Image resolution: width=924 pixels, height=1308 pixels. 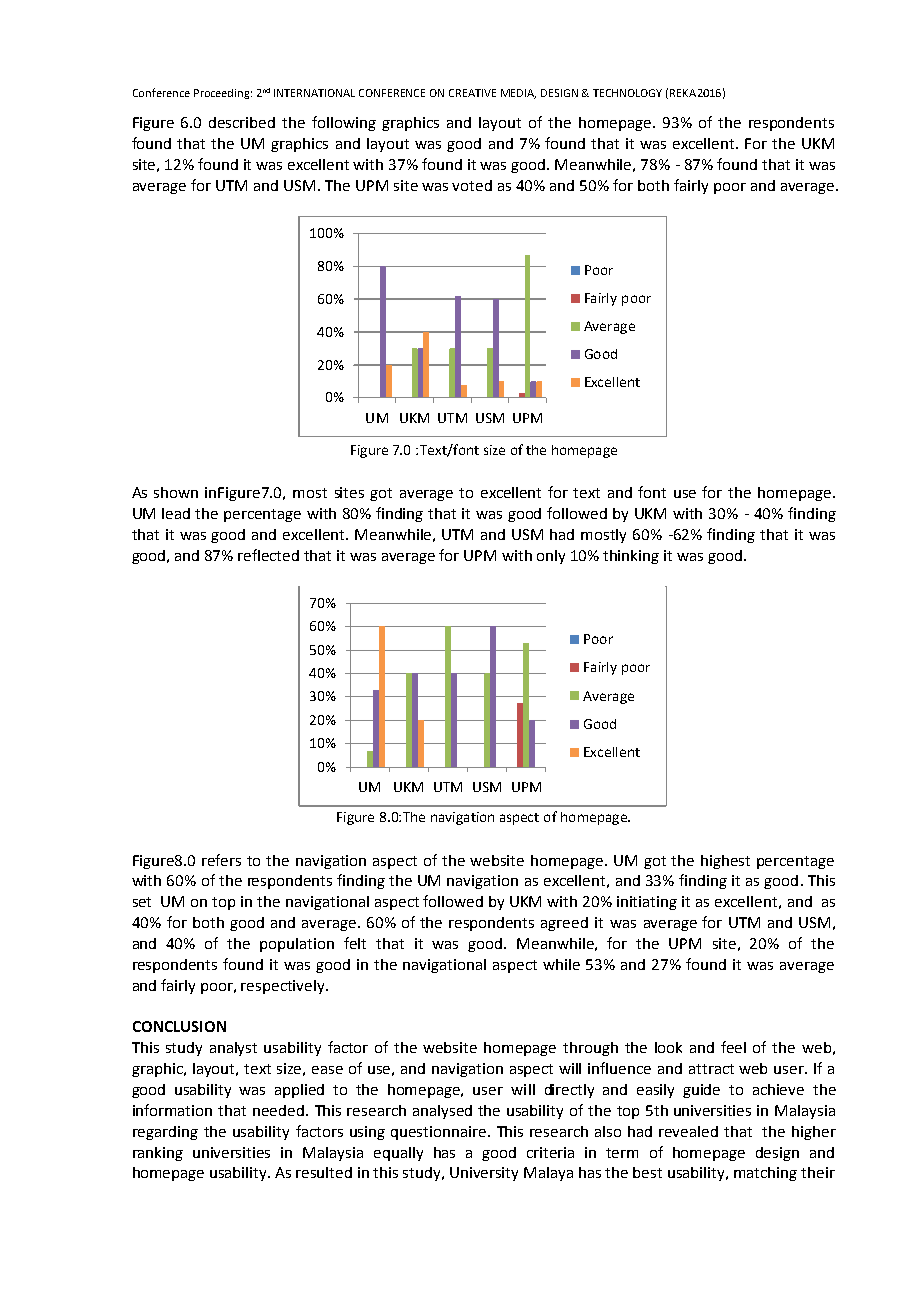 What do you see at coordinates (564, 924) in the image?
I see `agreed` at bounding box center [564, 924].
